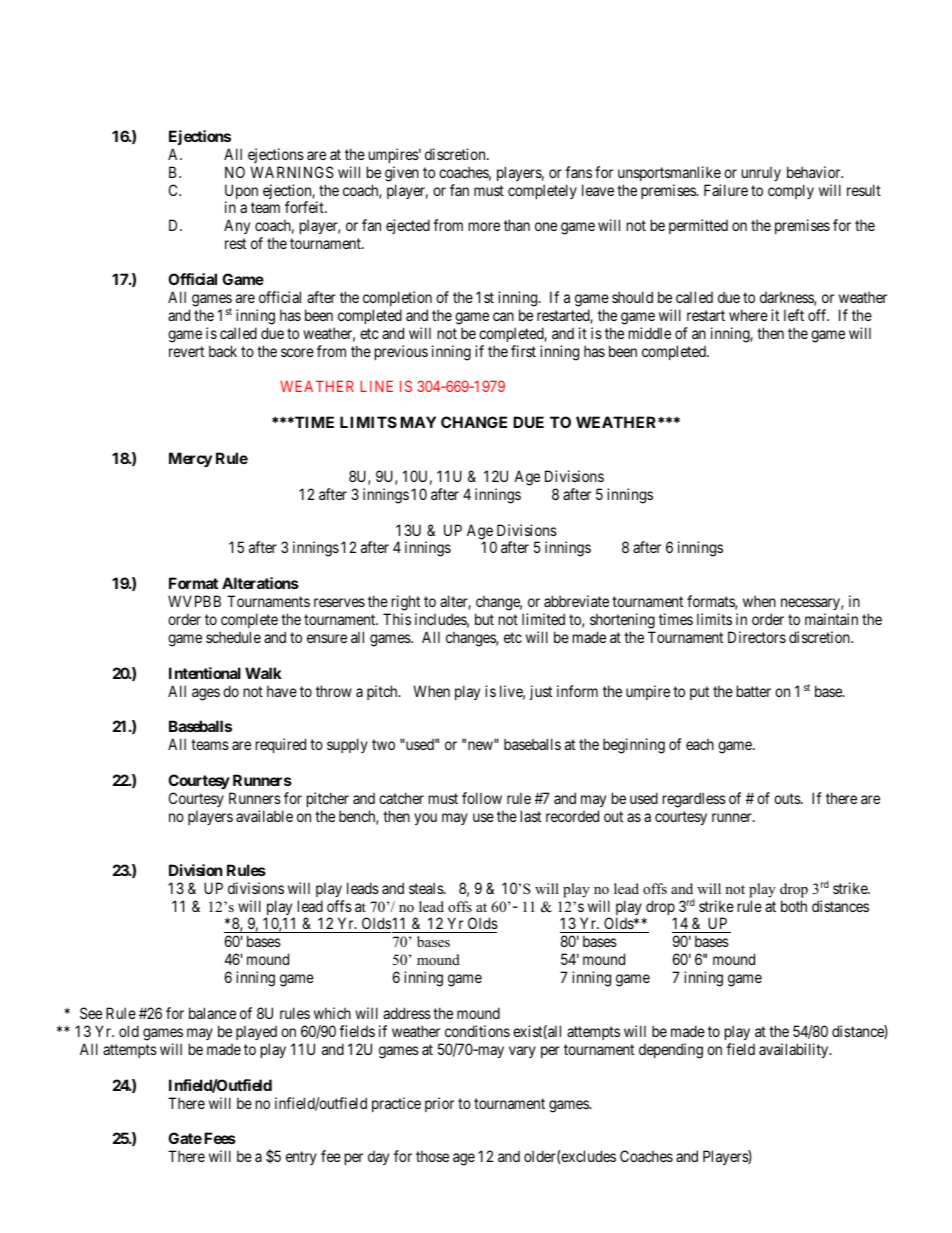 This page has width=952, height=1233. Describe the element at coordinates (484, 619) in the page. I see `but` at that location.
